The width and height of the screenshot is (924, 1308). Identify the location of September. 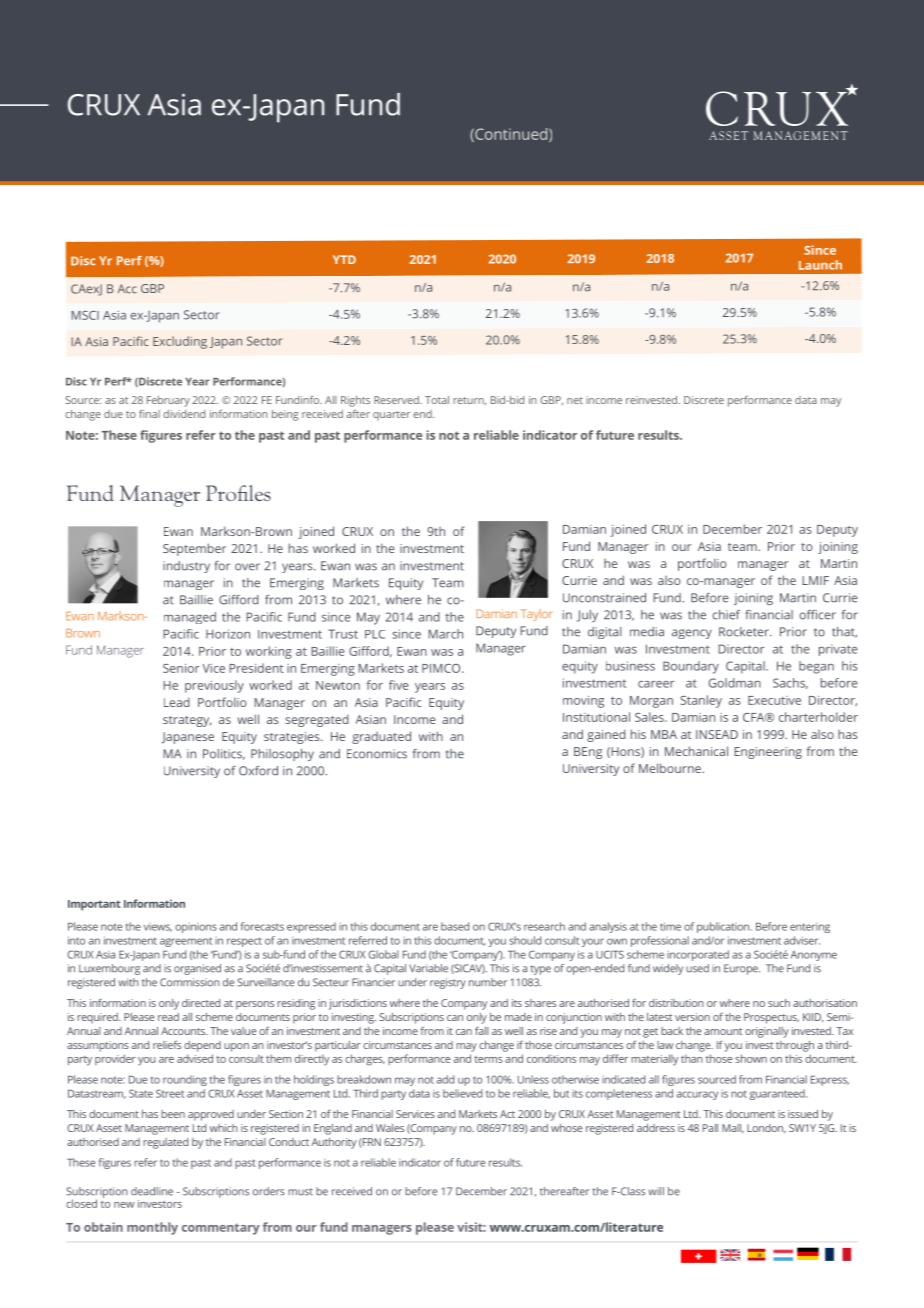
(194, 549).
